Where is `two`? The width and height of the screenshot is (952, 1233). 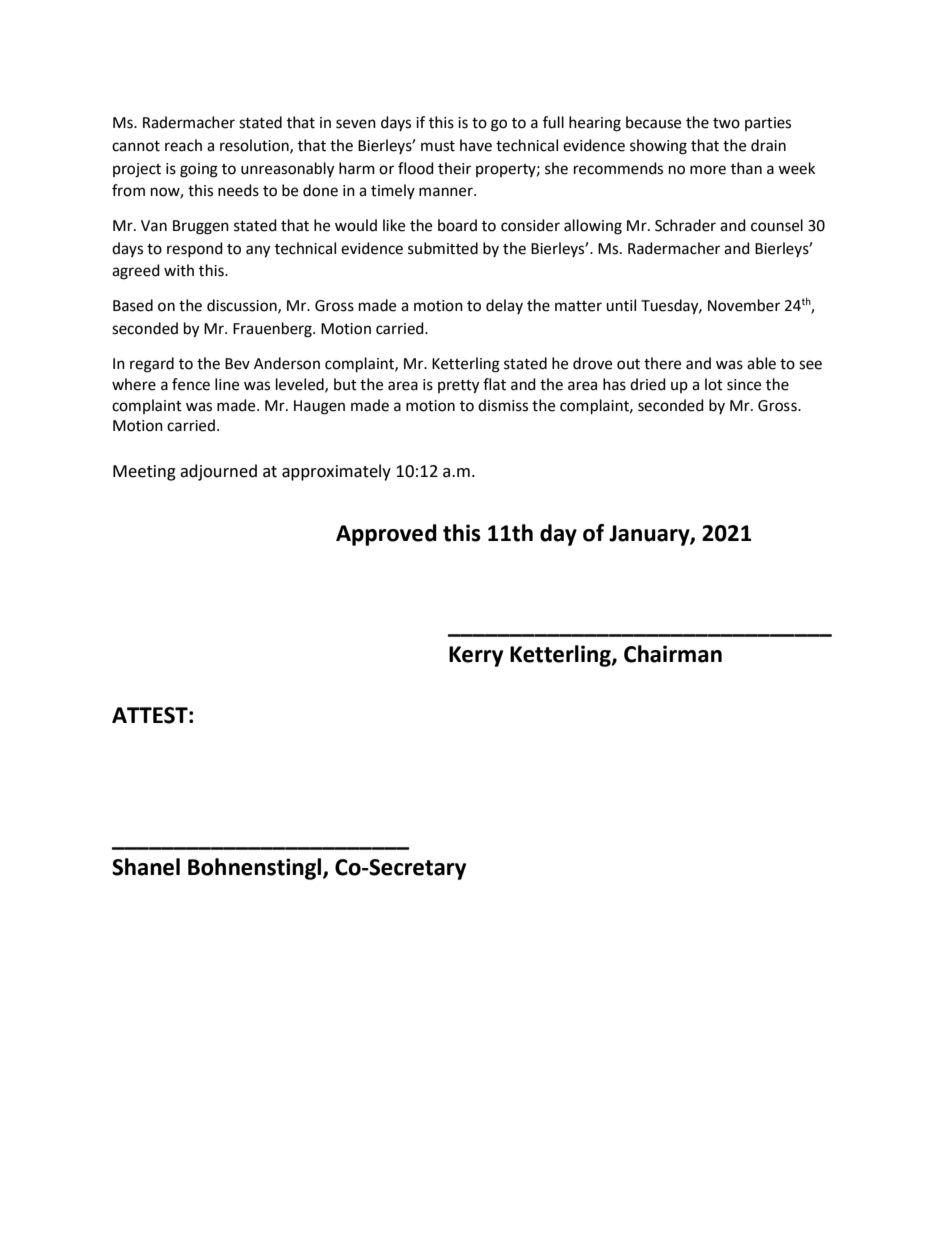 two is located at coordinates (726, 123).
